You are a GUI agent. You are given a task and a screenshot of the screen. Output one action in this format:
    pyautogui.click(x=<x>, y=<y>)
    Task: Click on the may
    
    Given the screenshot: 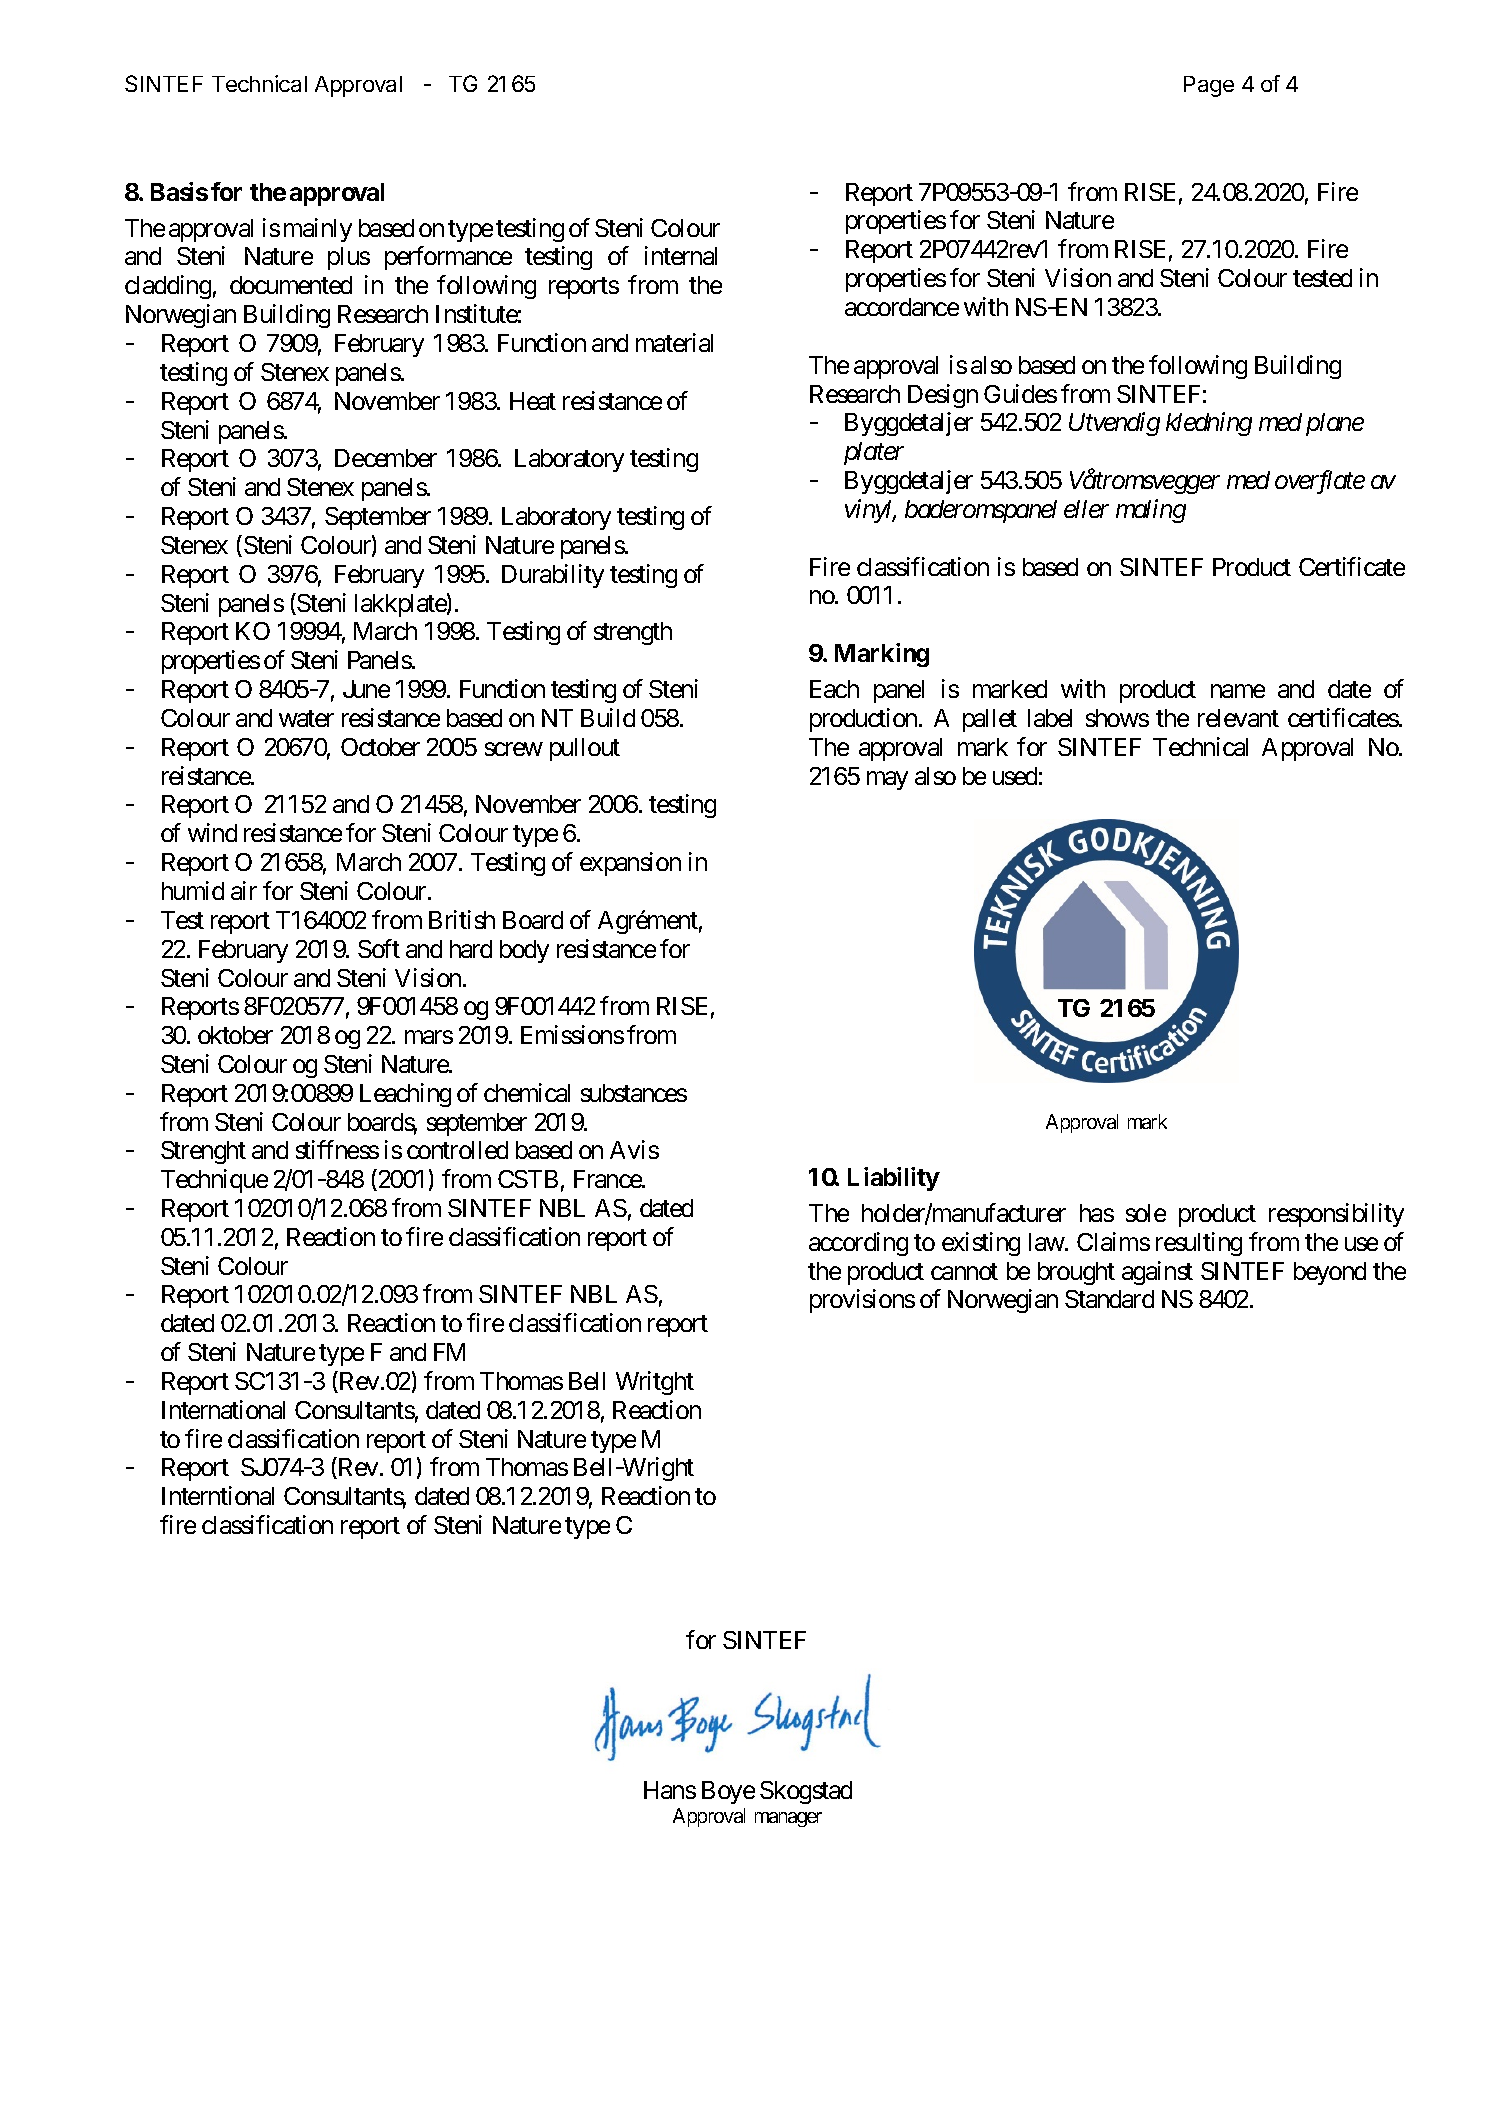 What is the action you would take?
    pyautogui.click(x=887, y=780)
